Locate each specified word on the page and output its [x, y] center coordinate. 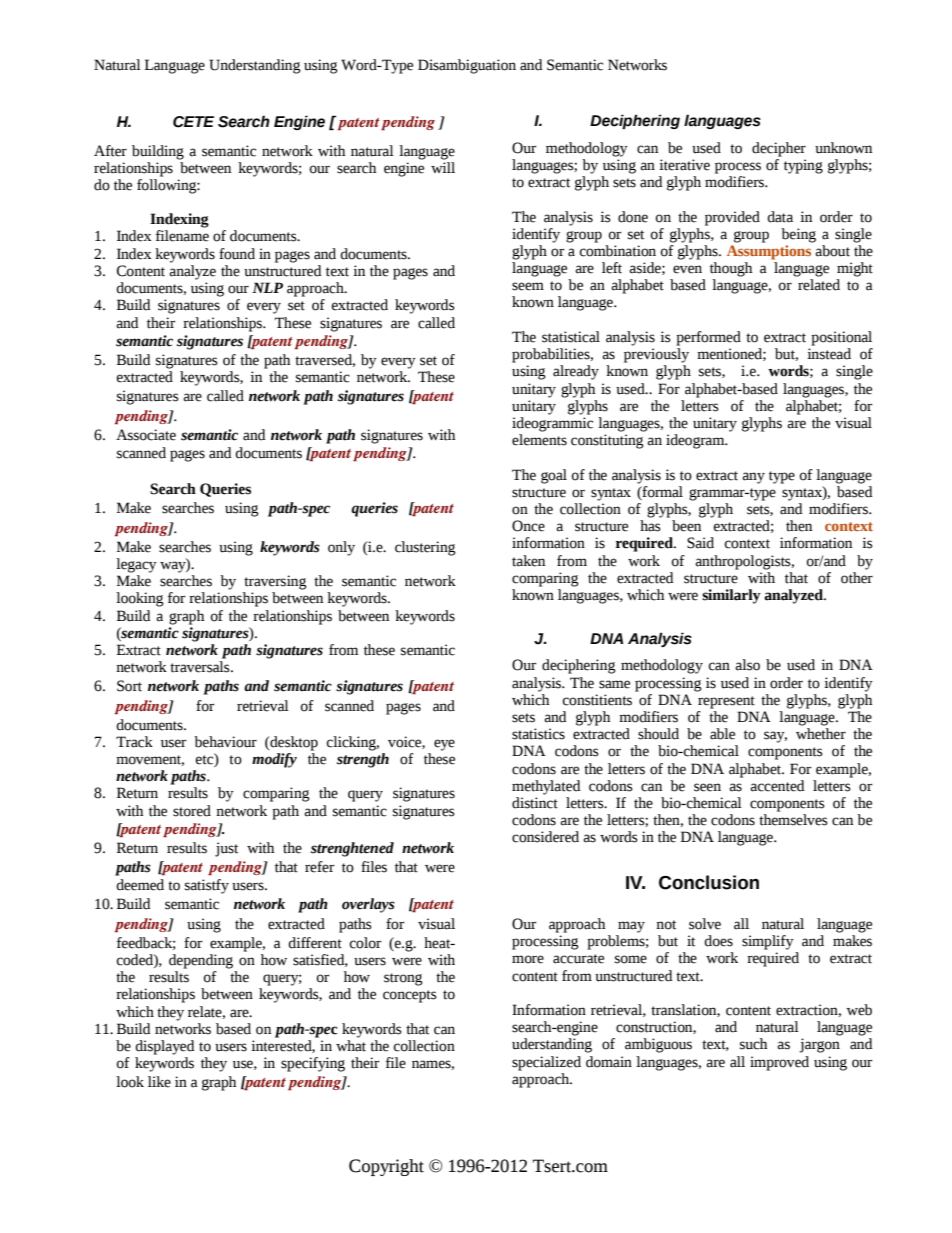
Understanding [255, 66]
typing [803, 166]
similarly [731, 596]
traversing [275, 582]
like [159, 1082]
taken [528, 561]
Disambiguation [467, 66]
